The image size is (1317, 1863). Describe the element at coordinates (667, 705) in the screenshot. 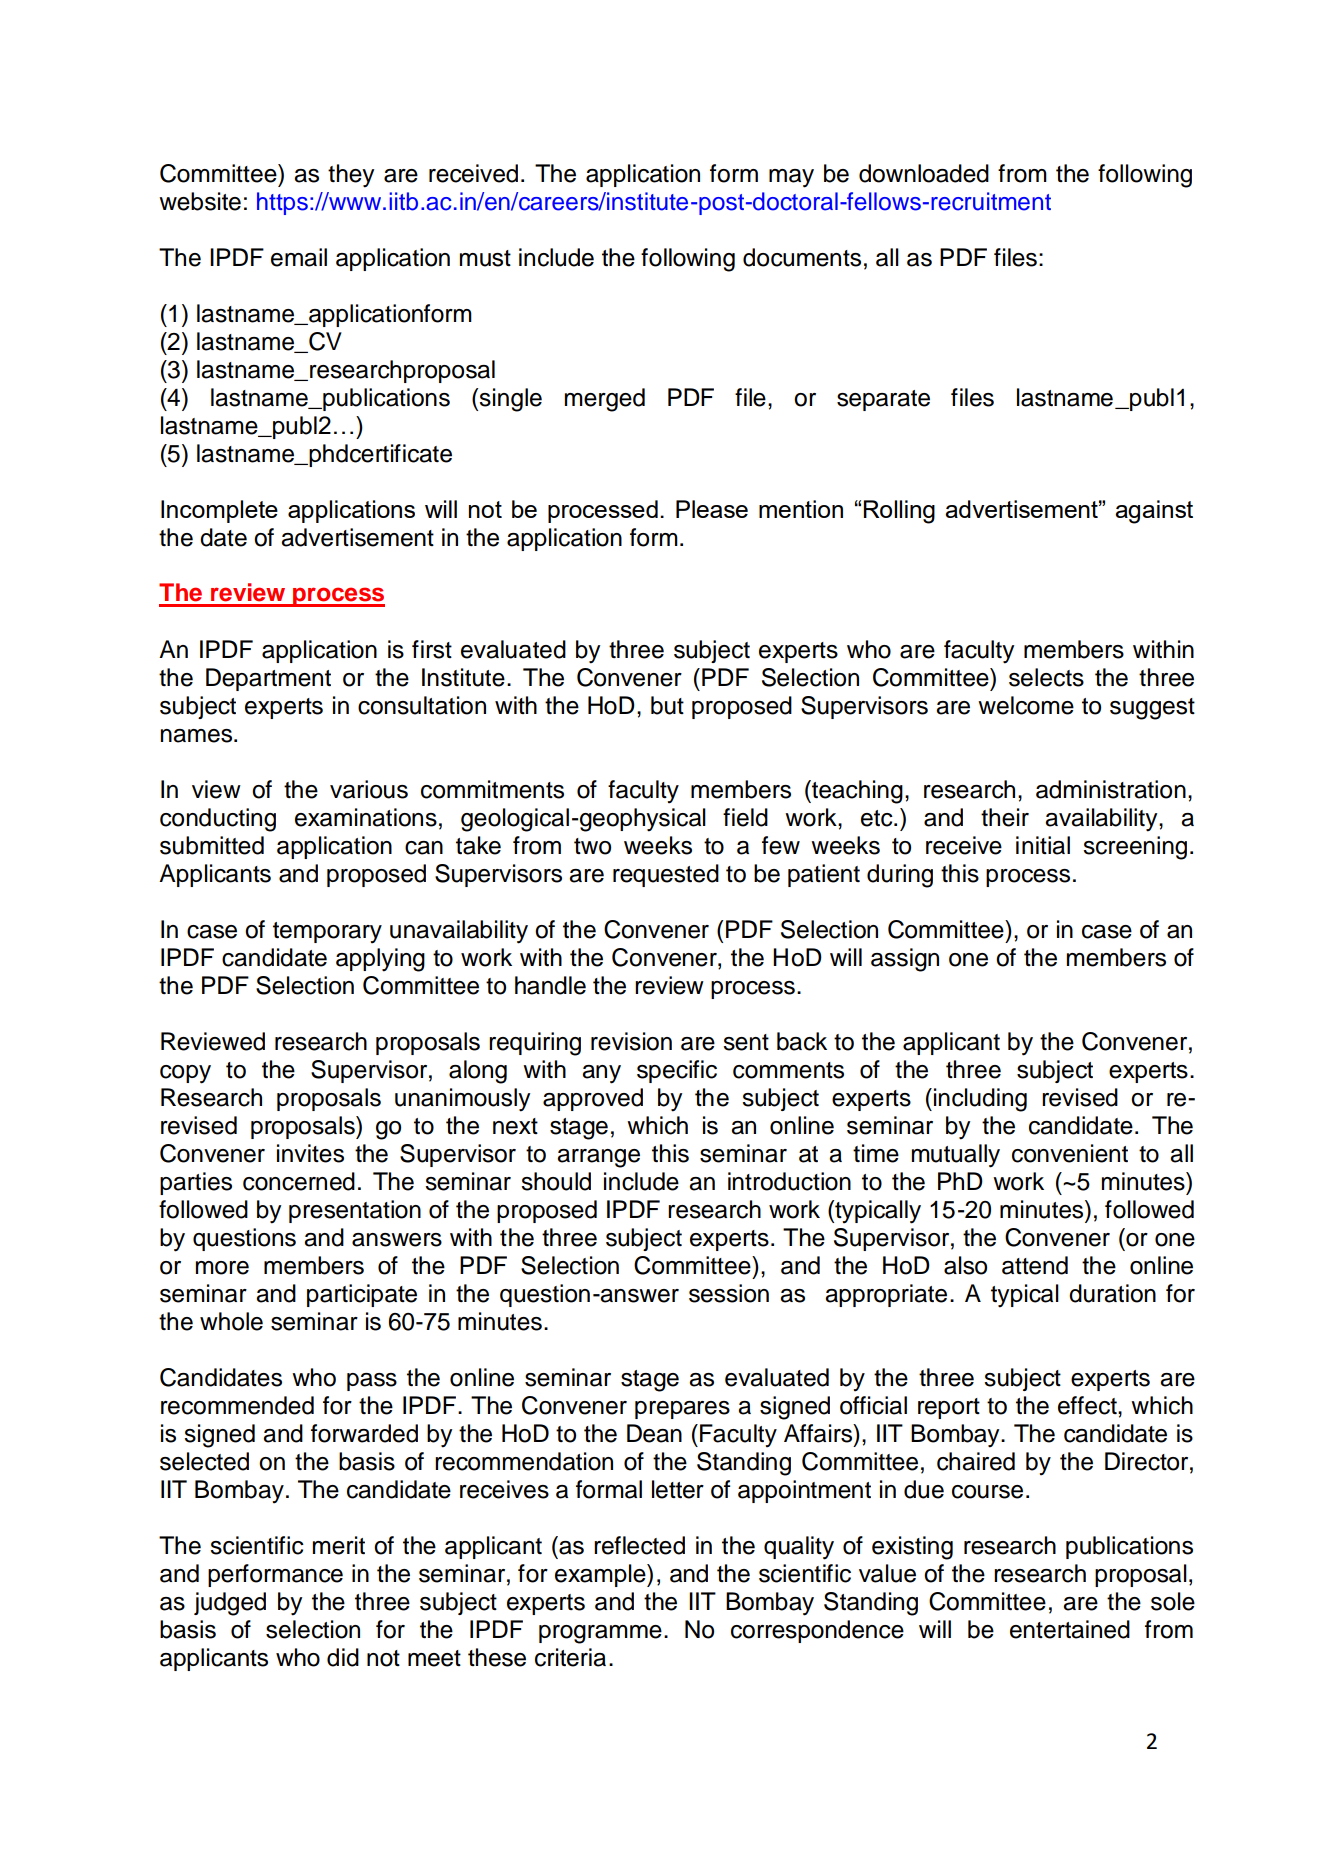

I see `but` at that location.
